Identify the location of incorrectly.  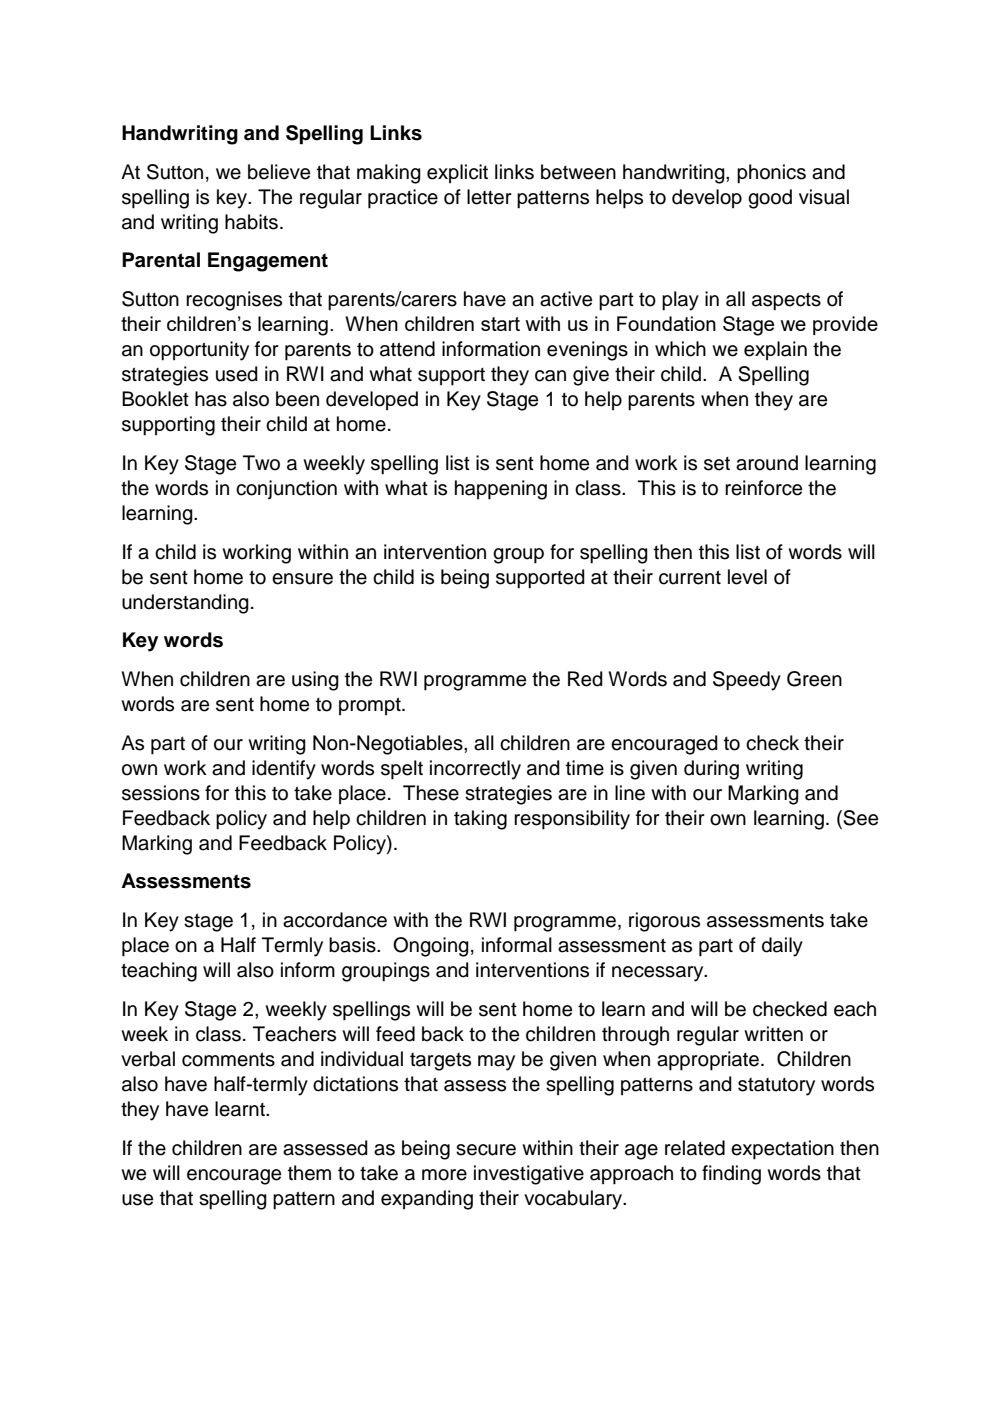
(475, 770).
